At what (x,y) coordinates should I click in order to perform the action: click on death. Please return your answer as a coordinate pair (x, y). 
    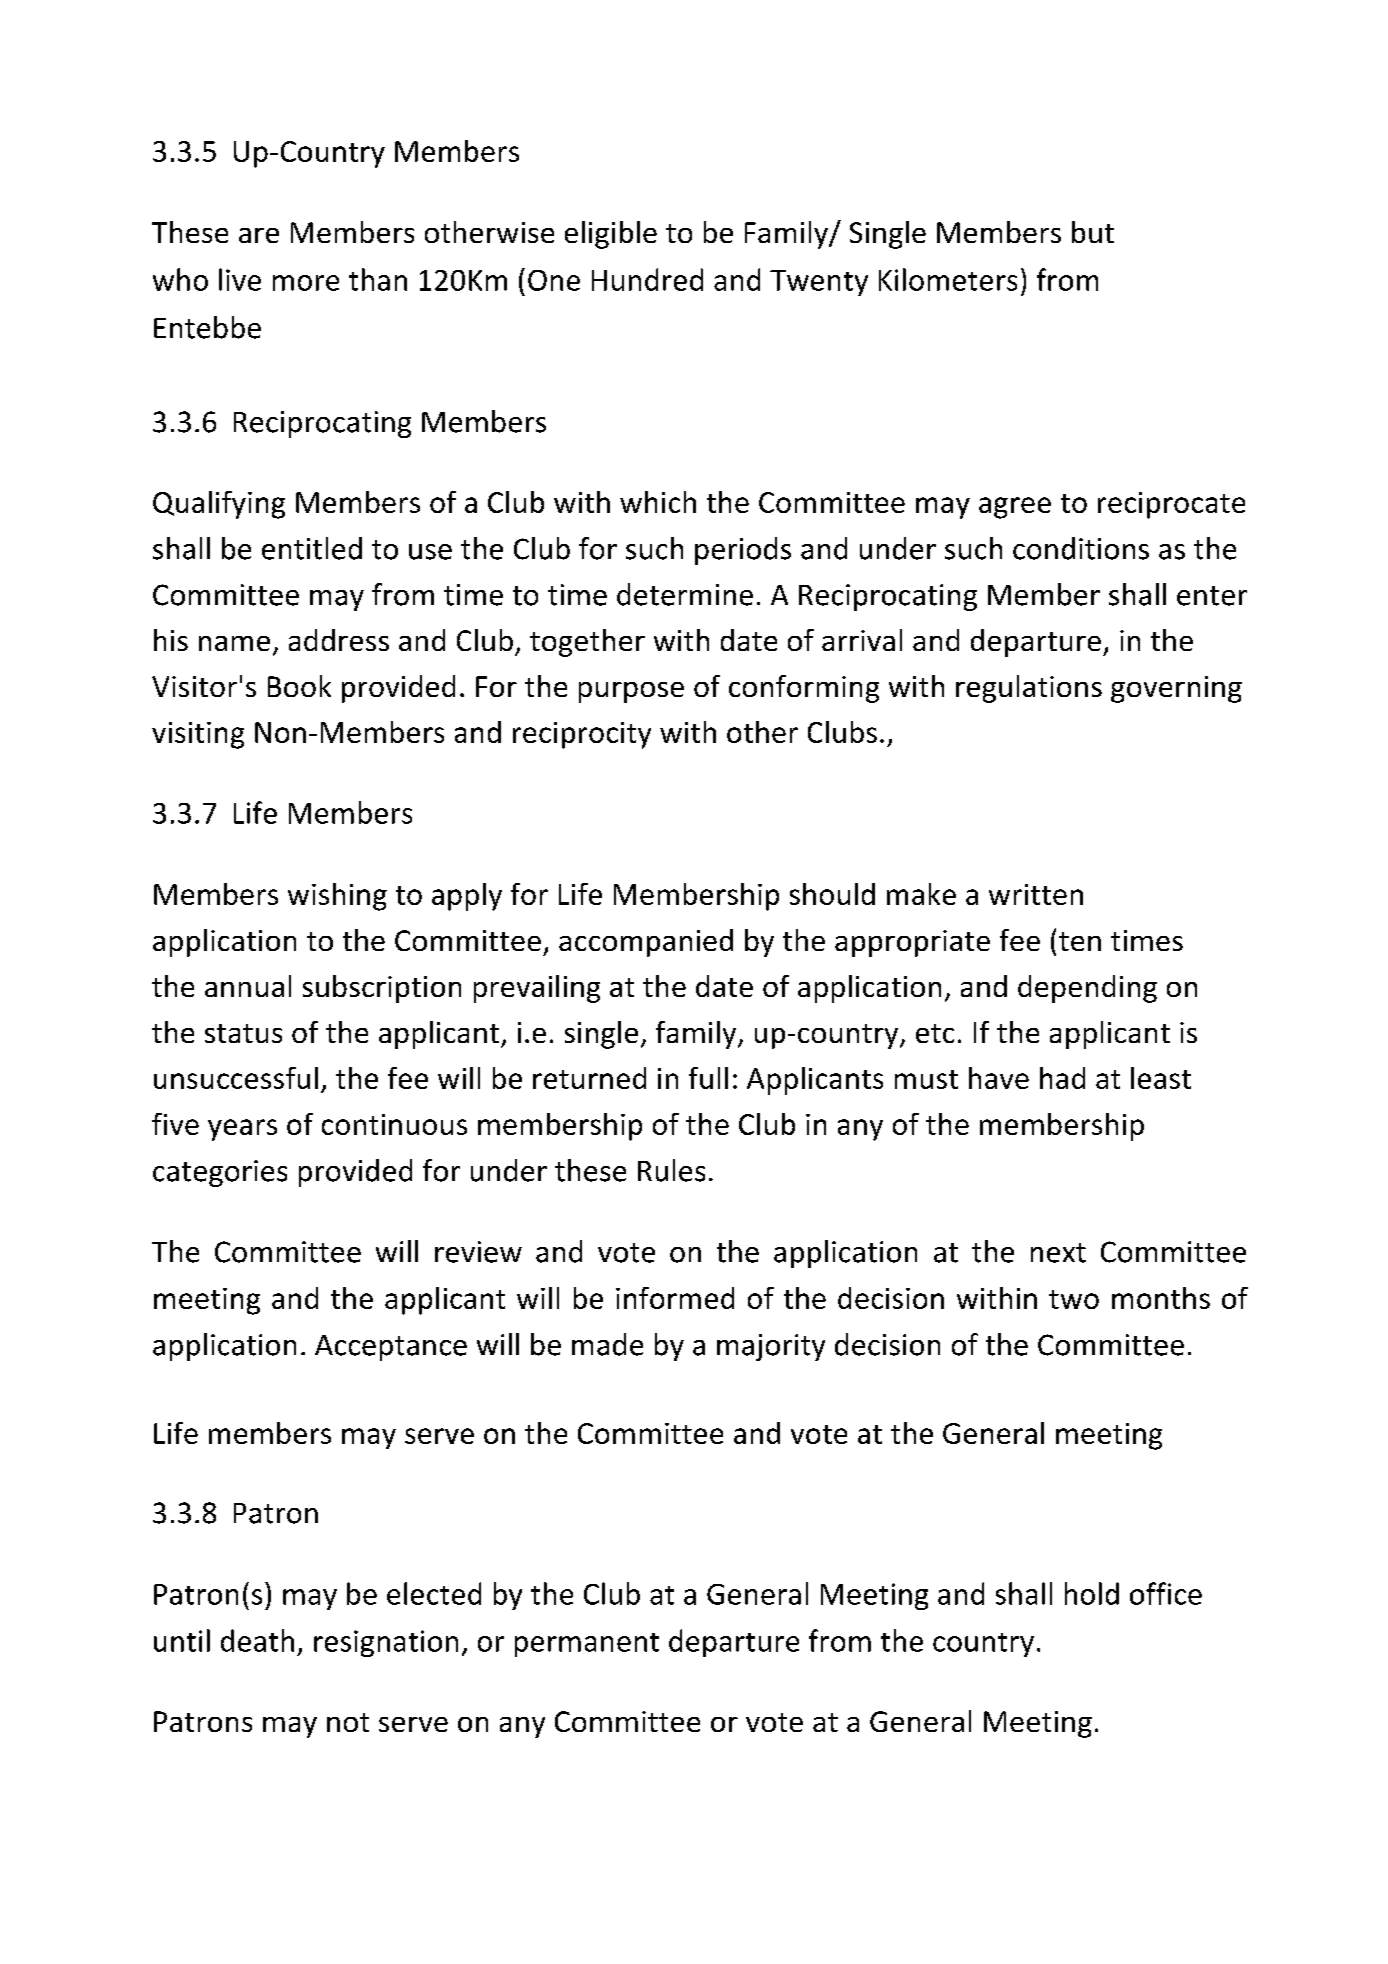
    Looking at the image, I should click on (257, 1640).
